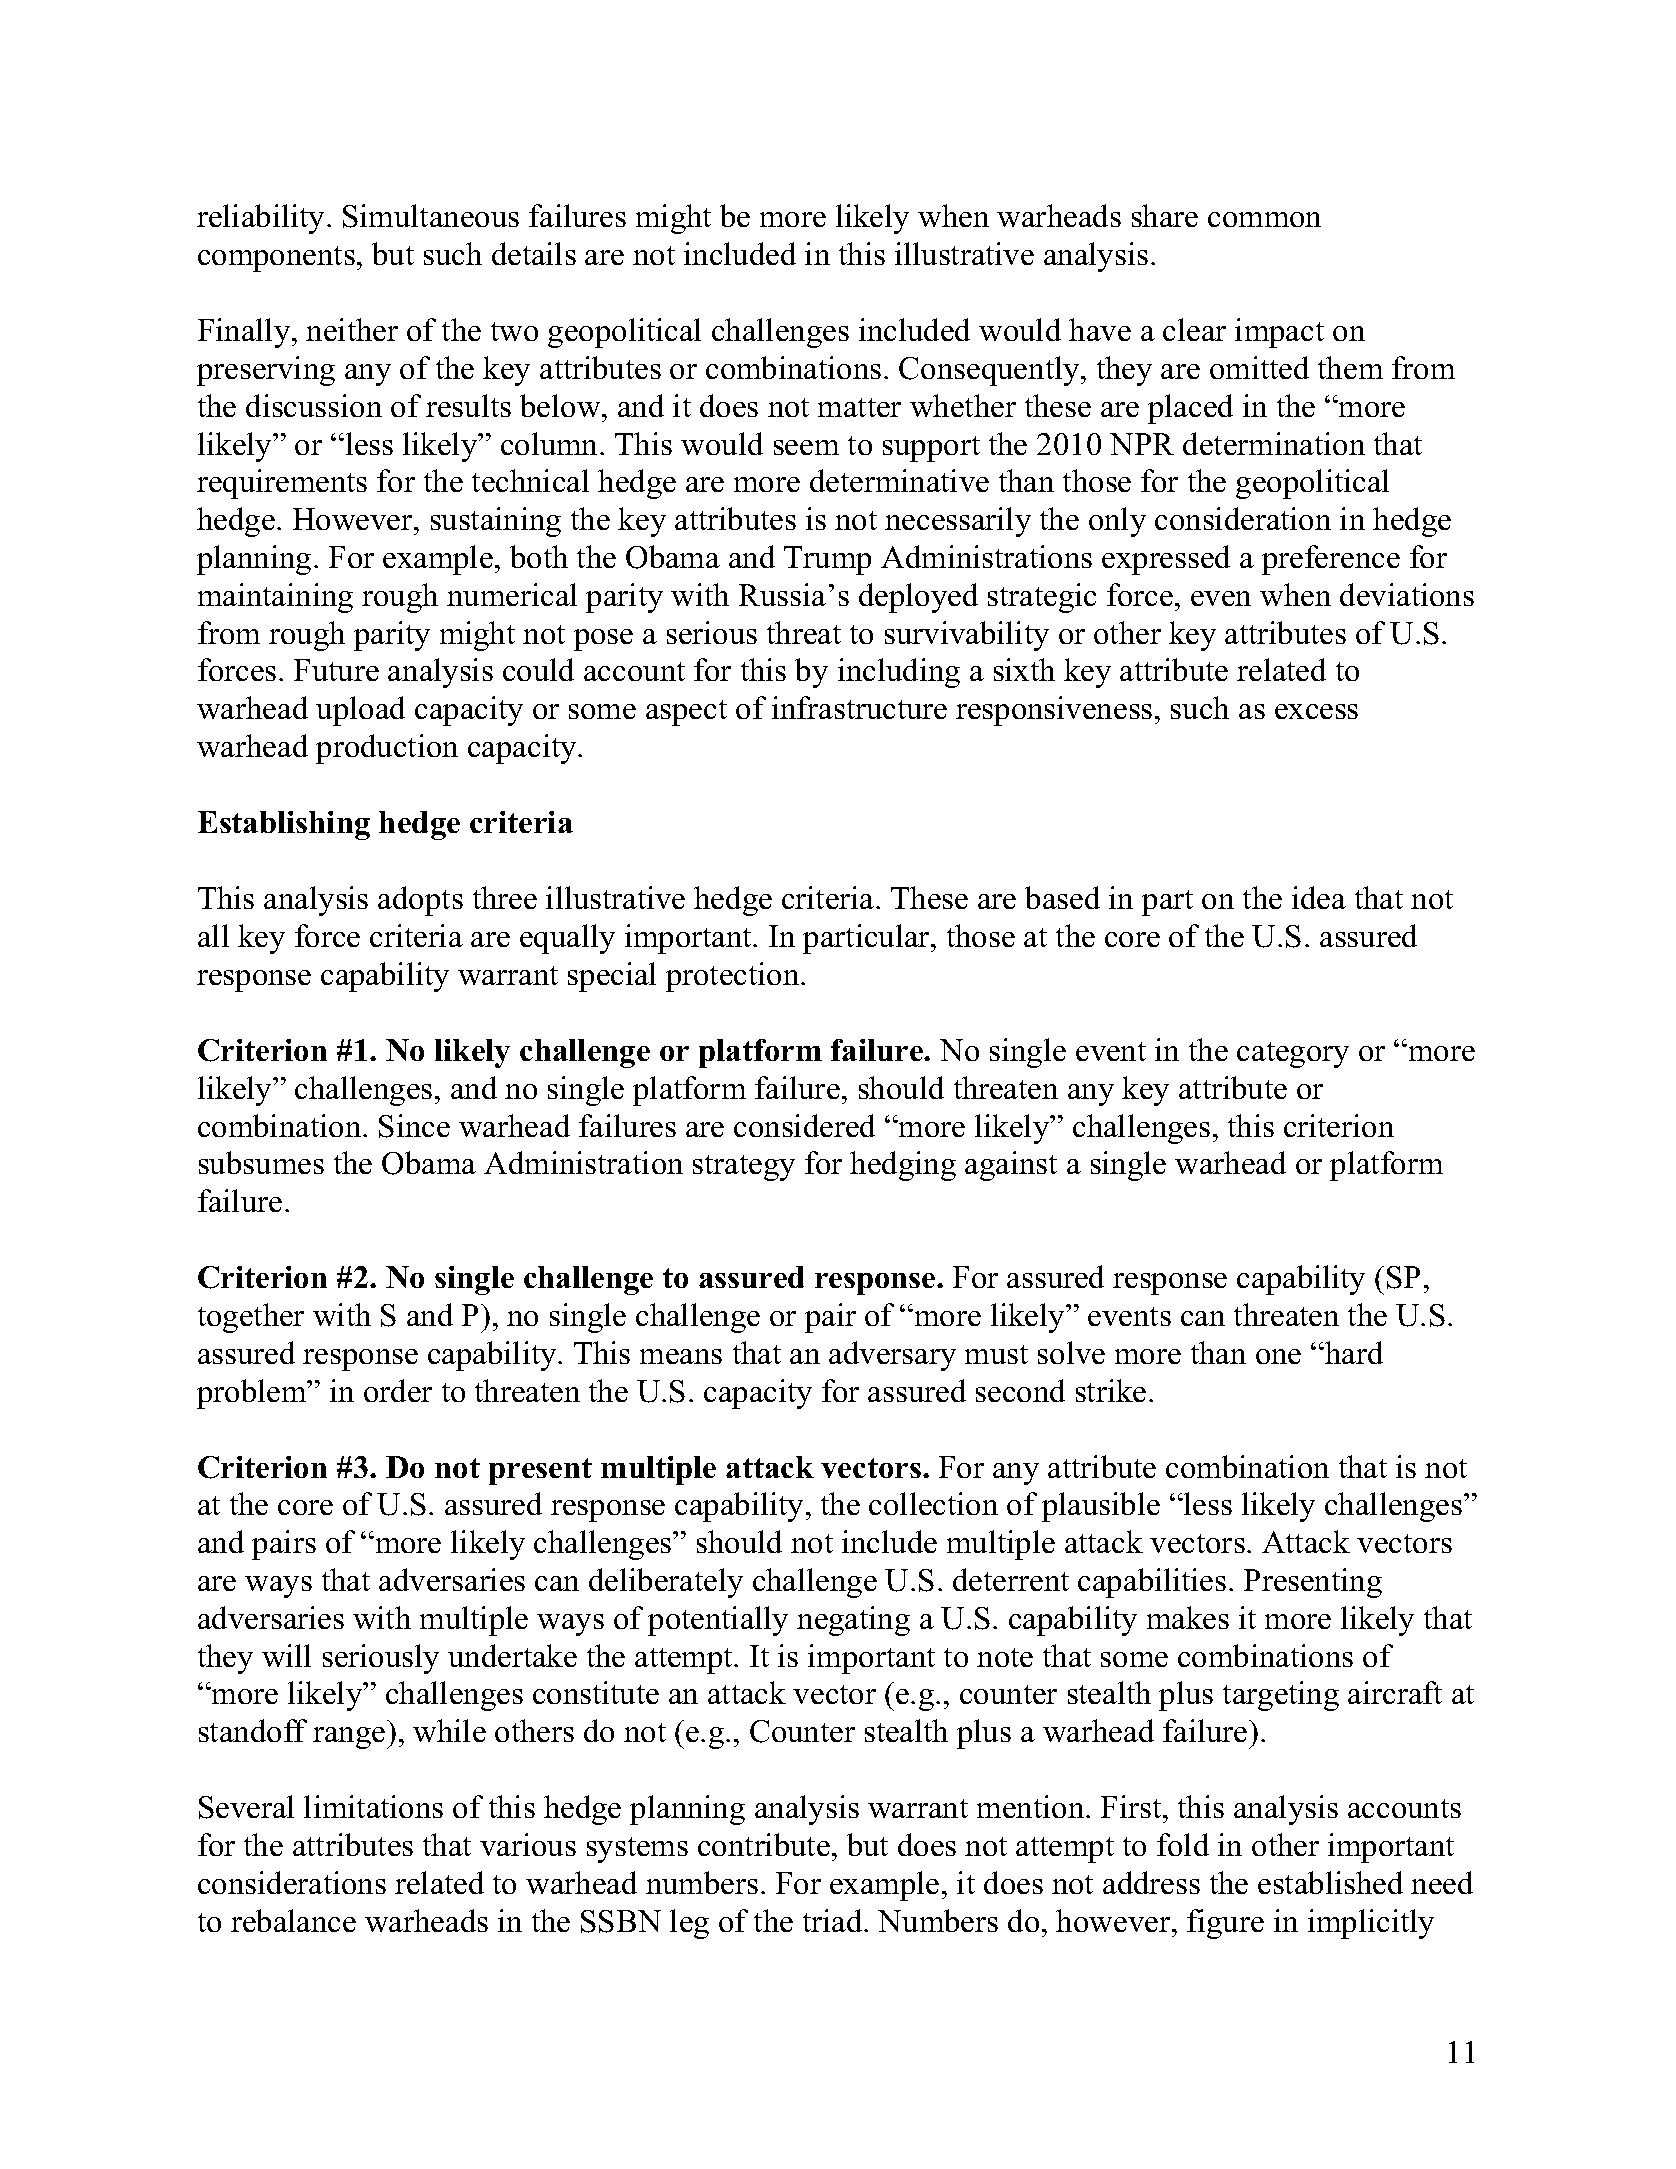  Describe the element at coordinates (1293, 1055) in the image. I see `category` at that location.
